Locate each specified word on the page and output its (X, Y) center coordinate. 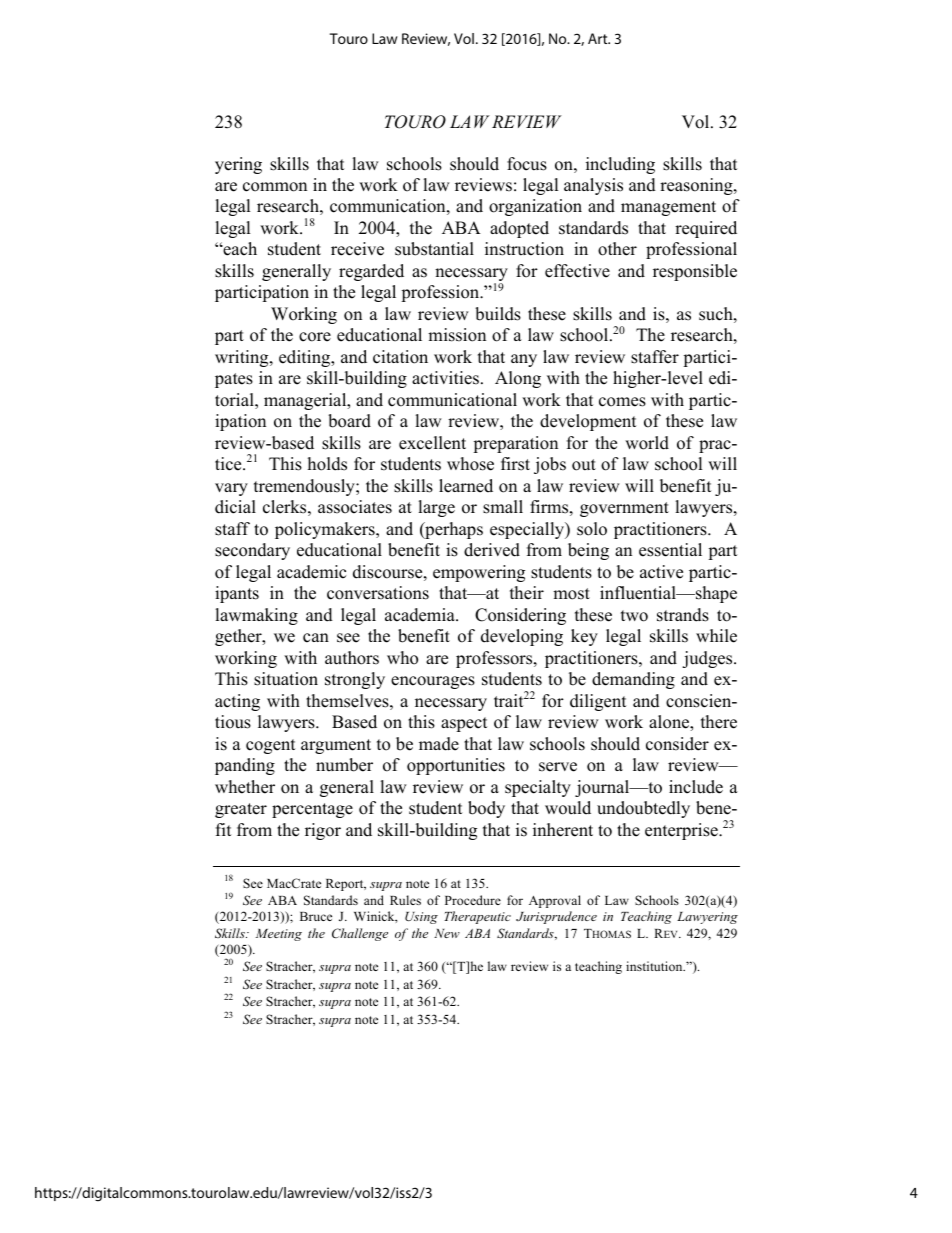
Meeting (279, 935)
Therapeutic (477, 917)
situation (286, 679)
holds (327, 464)
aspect (464, 724)
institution (655, 966)
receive (357, 249)
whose (470, 464)
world (647, 443)
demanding (633, 680)
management (668, 208)
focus (527, 164)
